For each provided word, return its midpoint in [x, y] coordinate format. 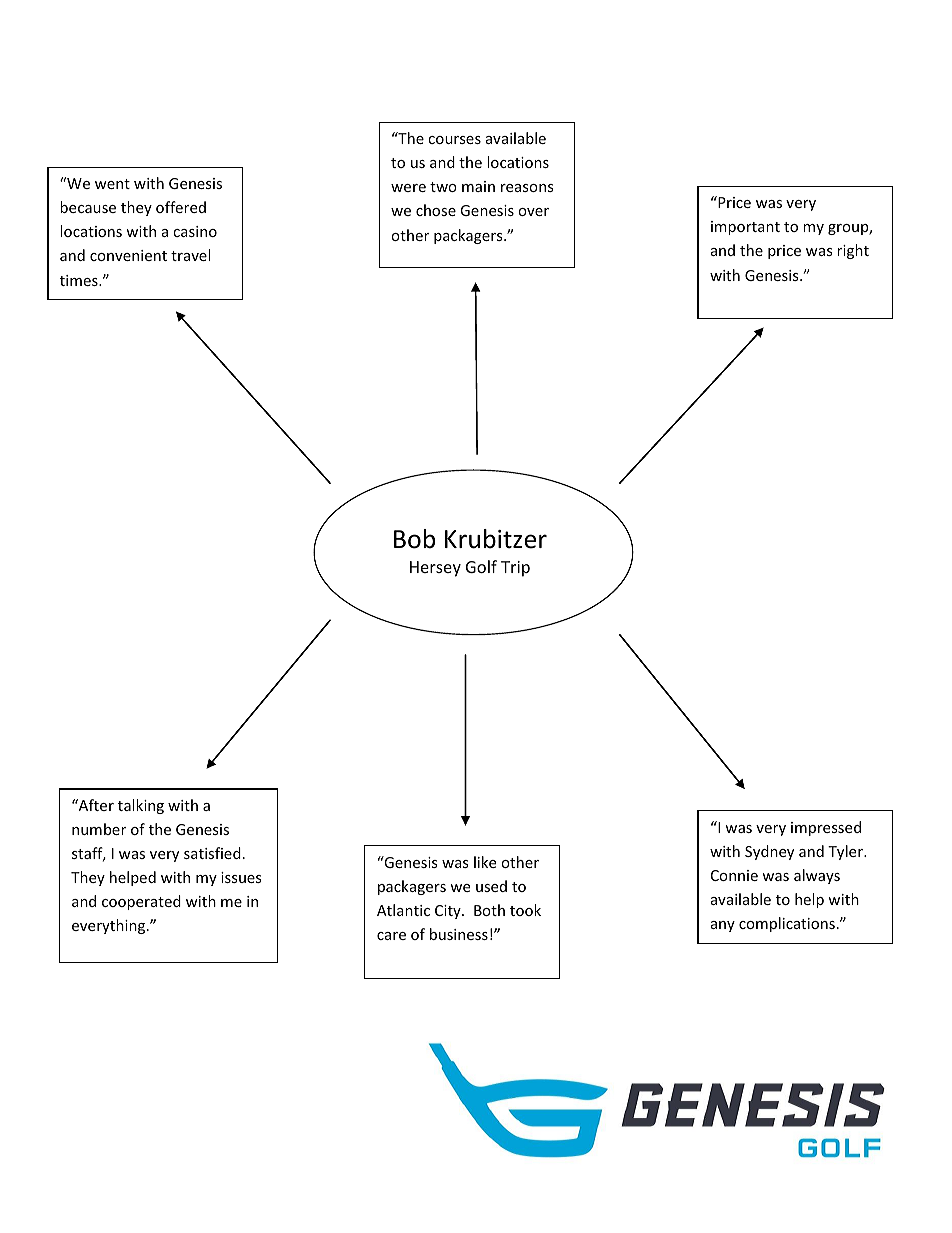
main [478, 186]
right [853, 251]
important [745, 228]
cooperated [141, 902]
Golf [481, 566]
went [112, 184]
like [485, 862]
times [80, 280]
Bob [414, 539]
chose [436, 210]
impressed [826, 828]
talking [141, 806]
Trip [515, 569]
